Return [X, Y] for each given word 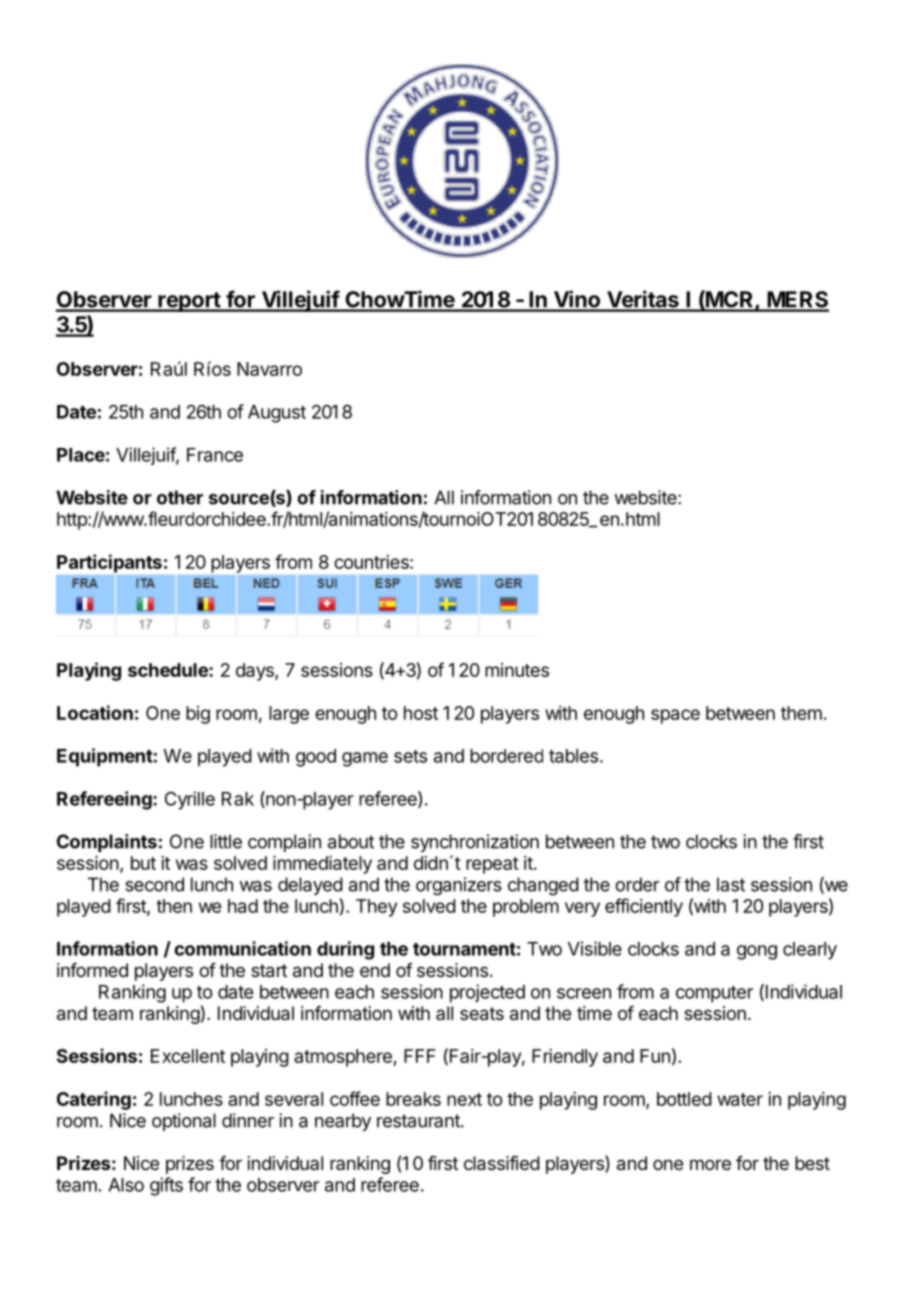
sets [410, 756]
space [675, 716]
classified [502, 1163]
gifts [166, 1186]
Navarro [269, 369]
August [277, 414]
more [710, 1164]
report [189, 302]
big [198, 715]
